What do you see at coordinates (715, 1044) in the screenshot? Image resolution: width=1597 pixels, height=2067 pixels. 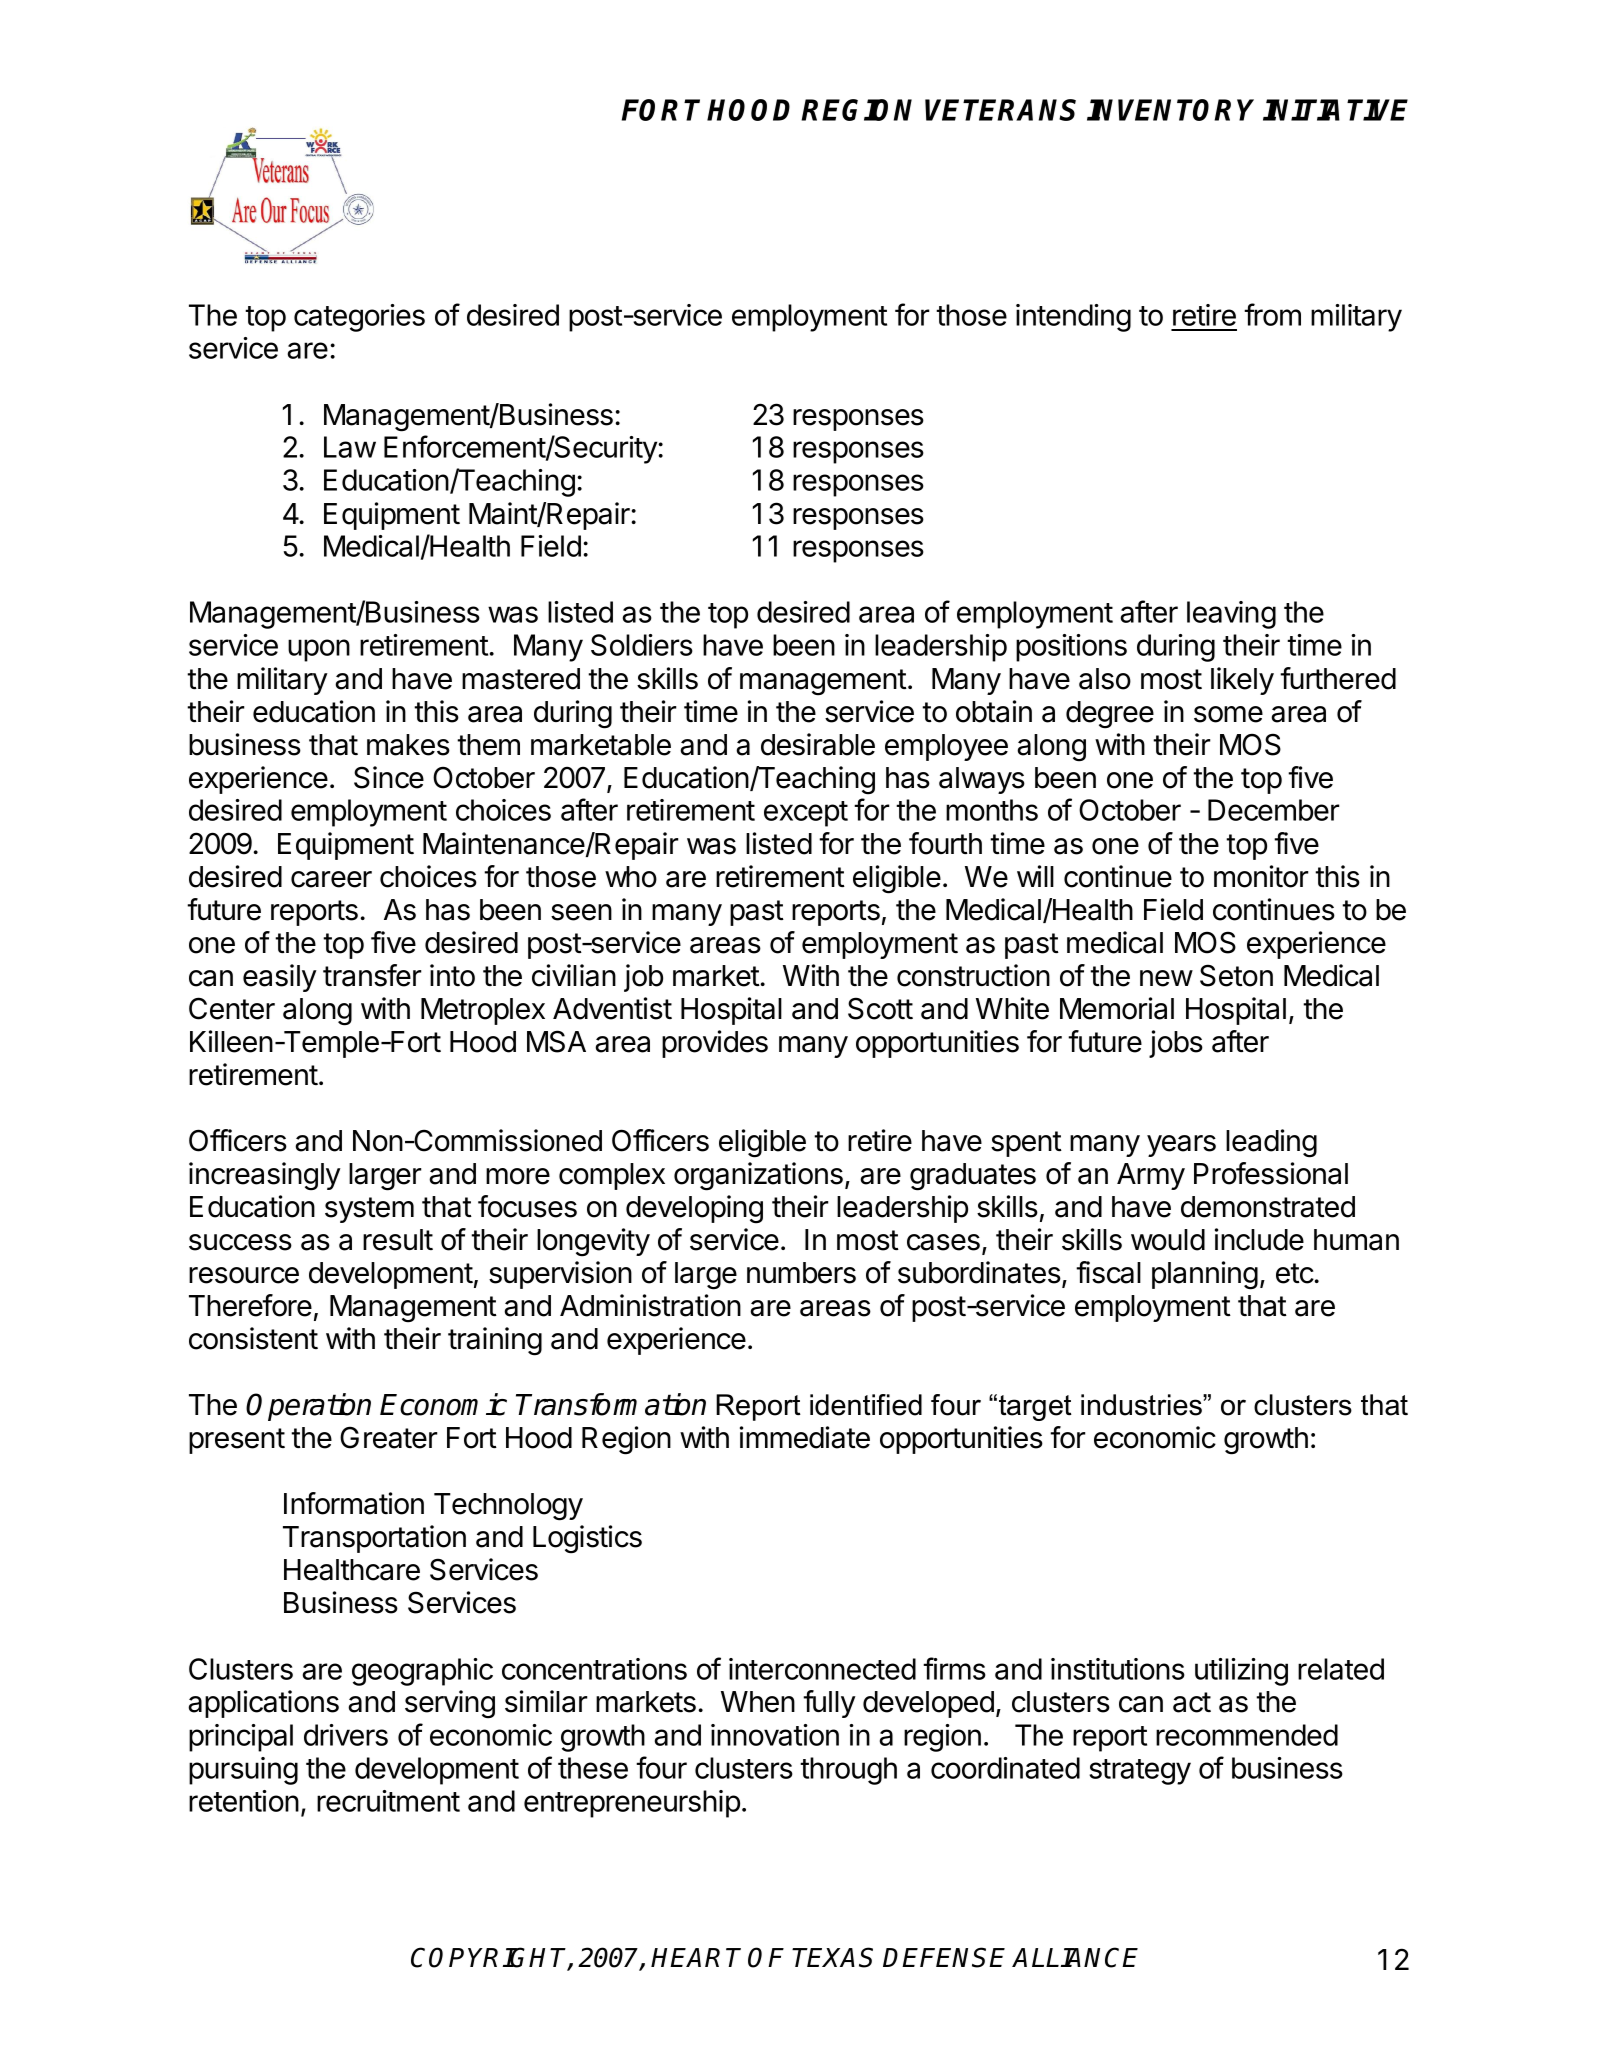 I see `provides` at bounding box center [715, 1044].
